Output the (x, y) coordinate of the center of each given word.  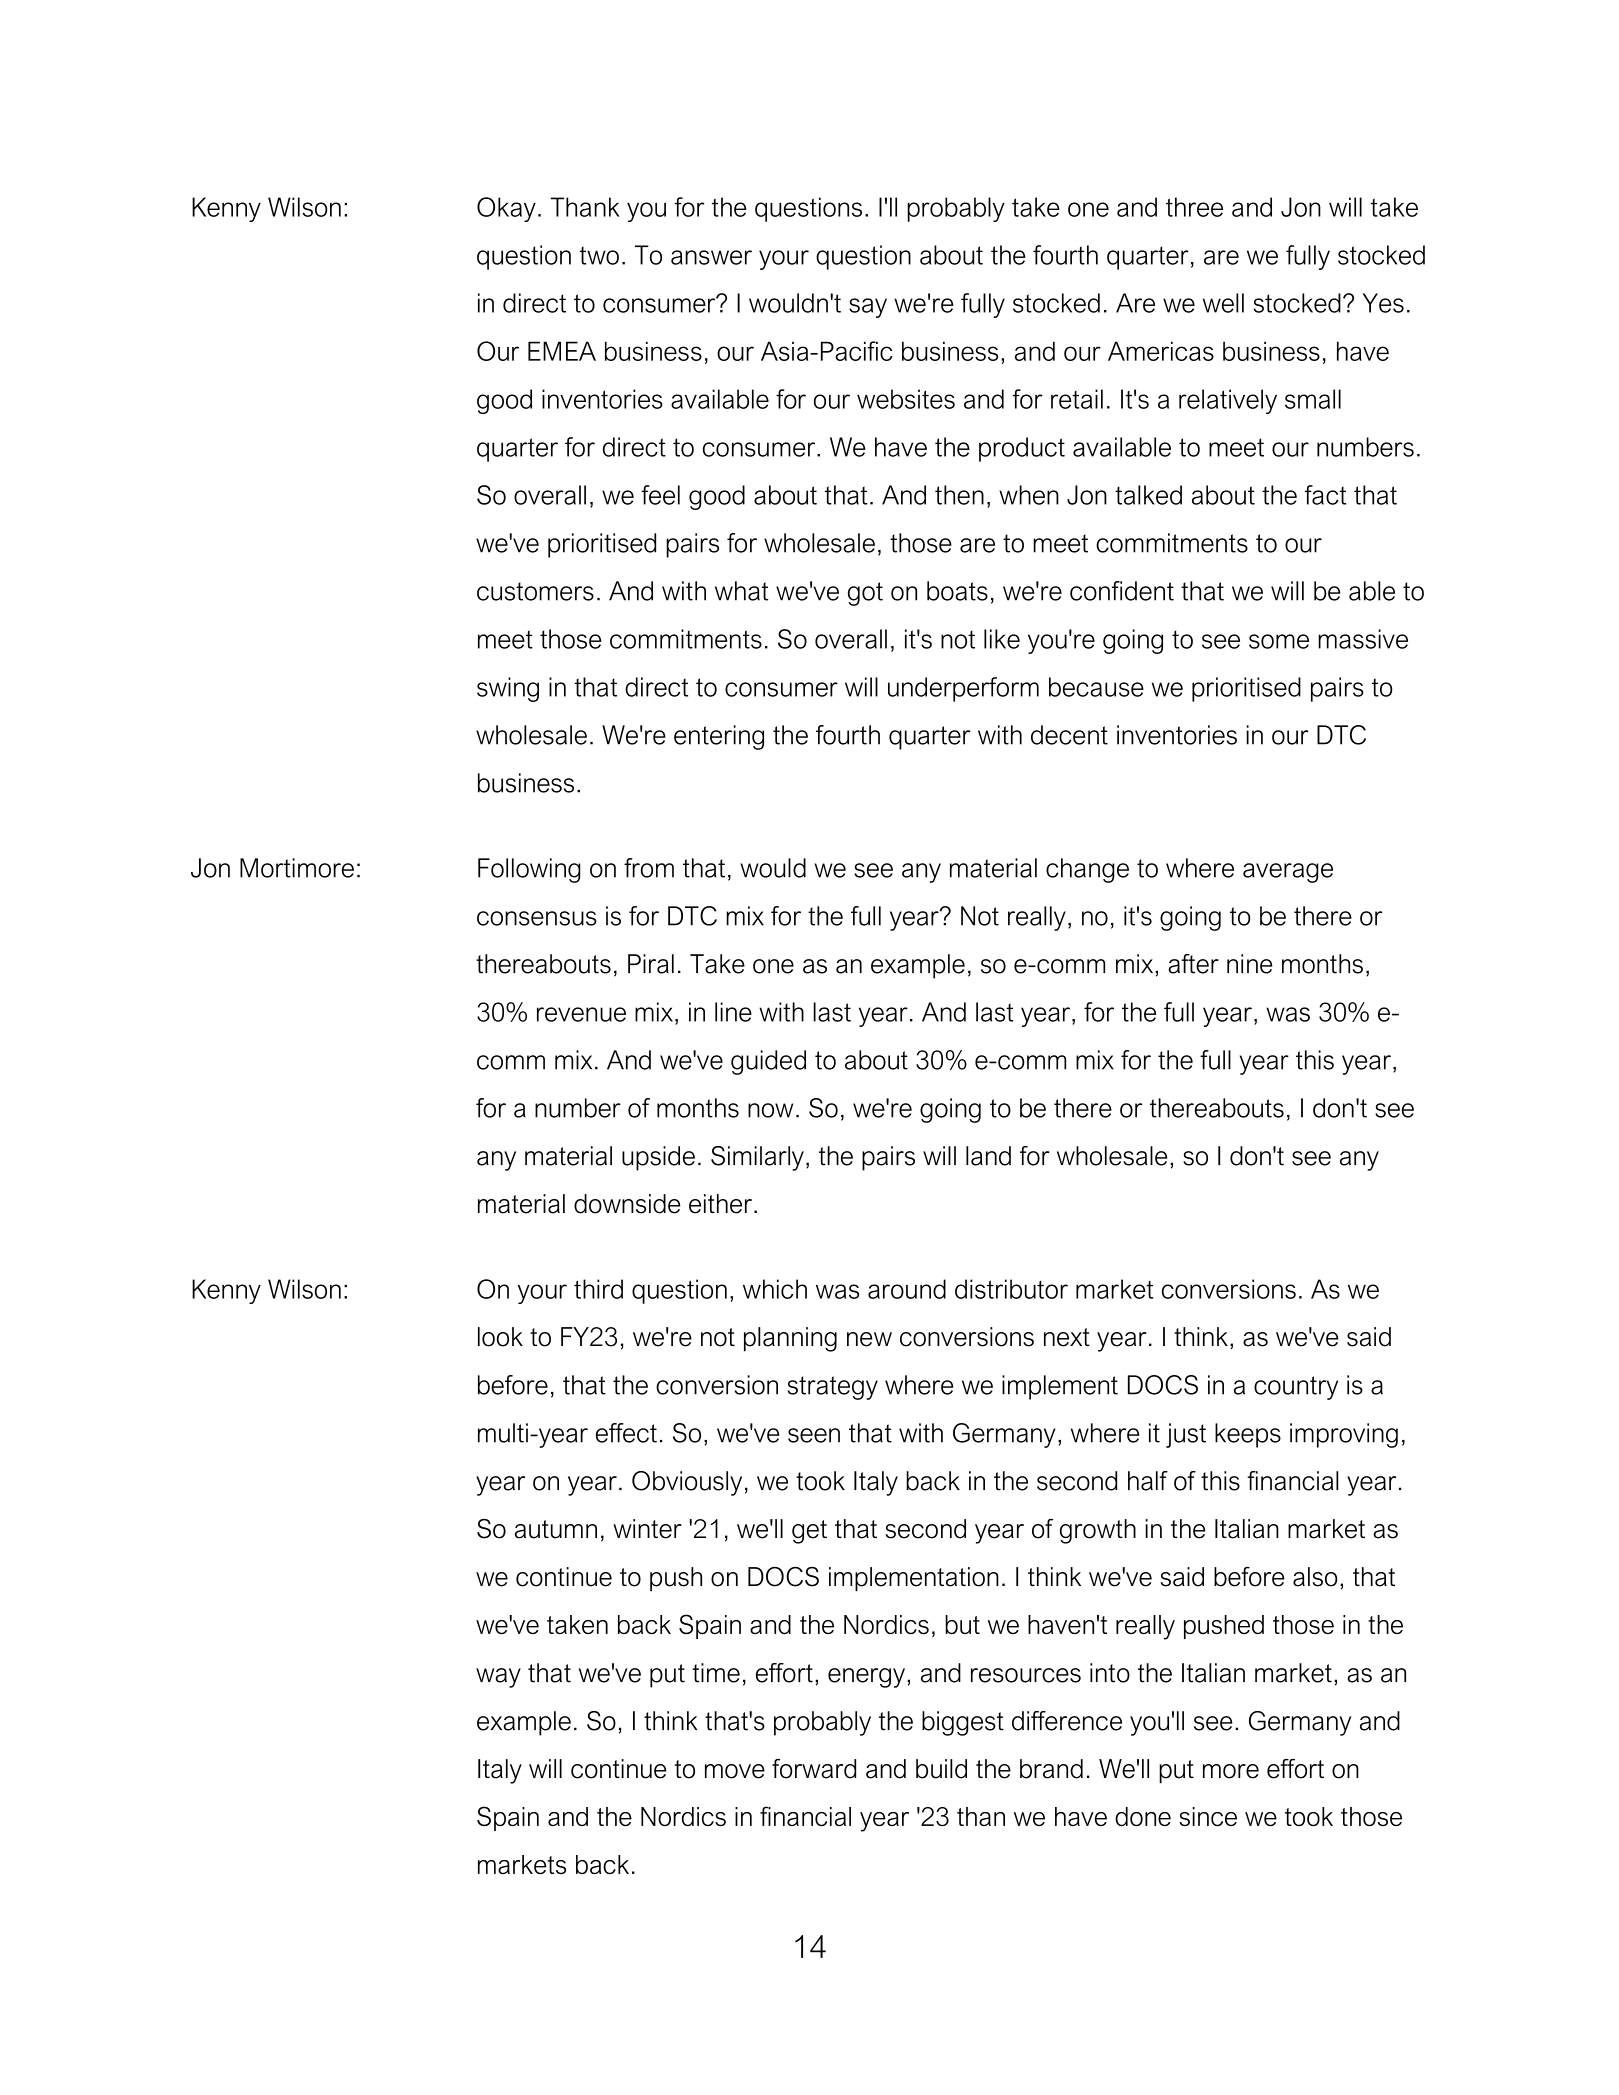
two (599, 255)
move (735, 1771)
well (1223, 303)
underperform (963, 689)
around (907, 1289)
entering (719, 737)
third (598, 1289)
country (1296, 1388)
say (868, 308)
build (941, 1769)
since (1208, 1816)
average (1288, 873)
